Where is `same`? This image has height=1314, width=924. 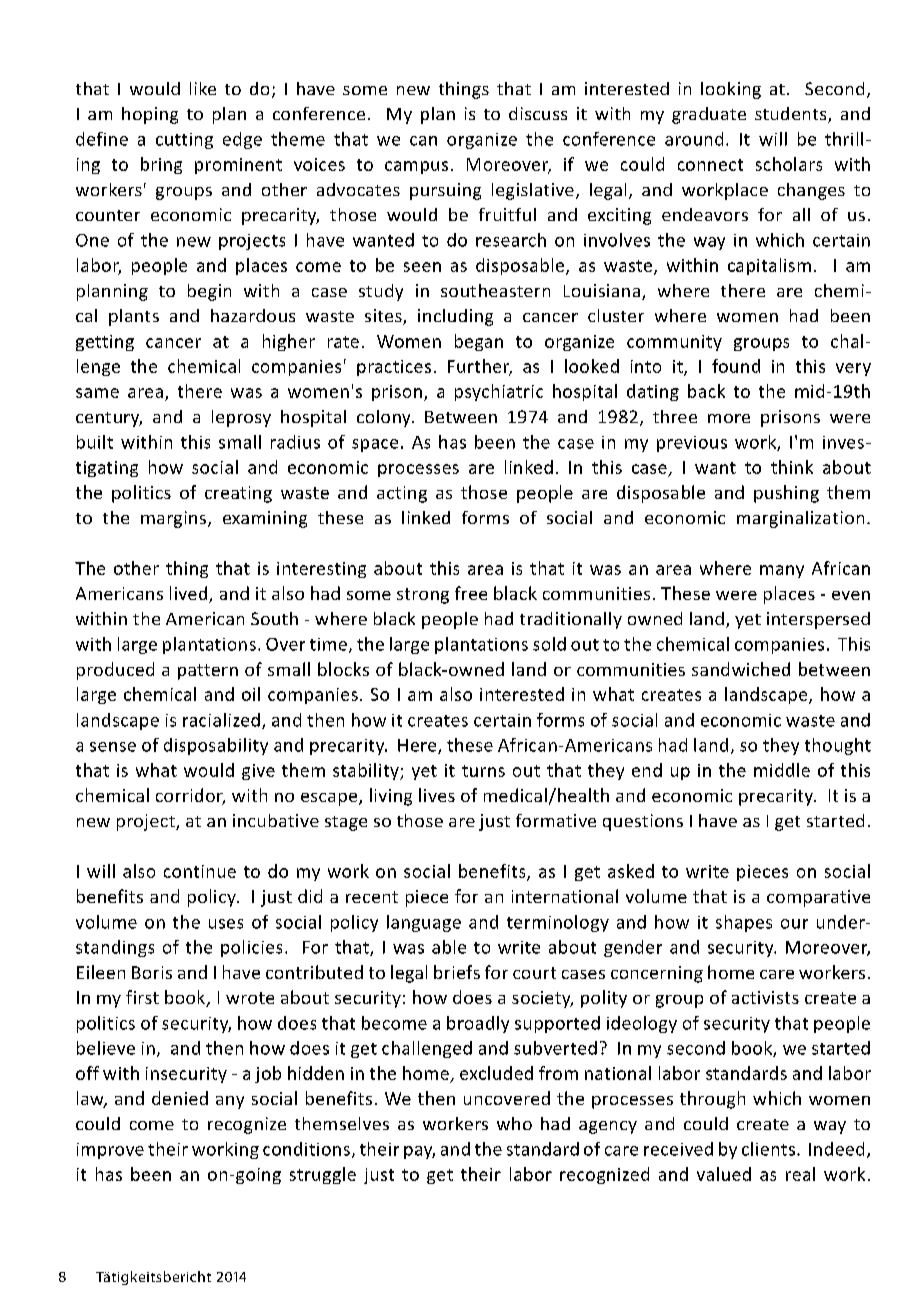
same is located at coordinates (97, 393).
